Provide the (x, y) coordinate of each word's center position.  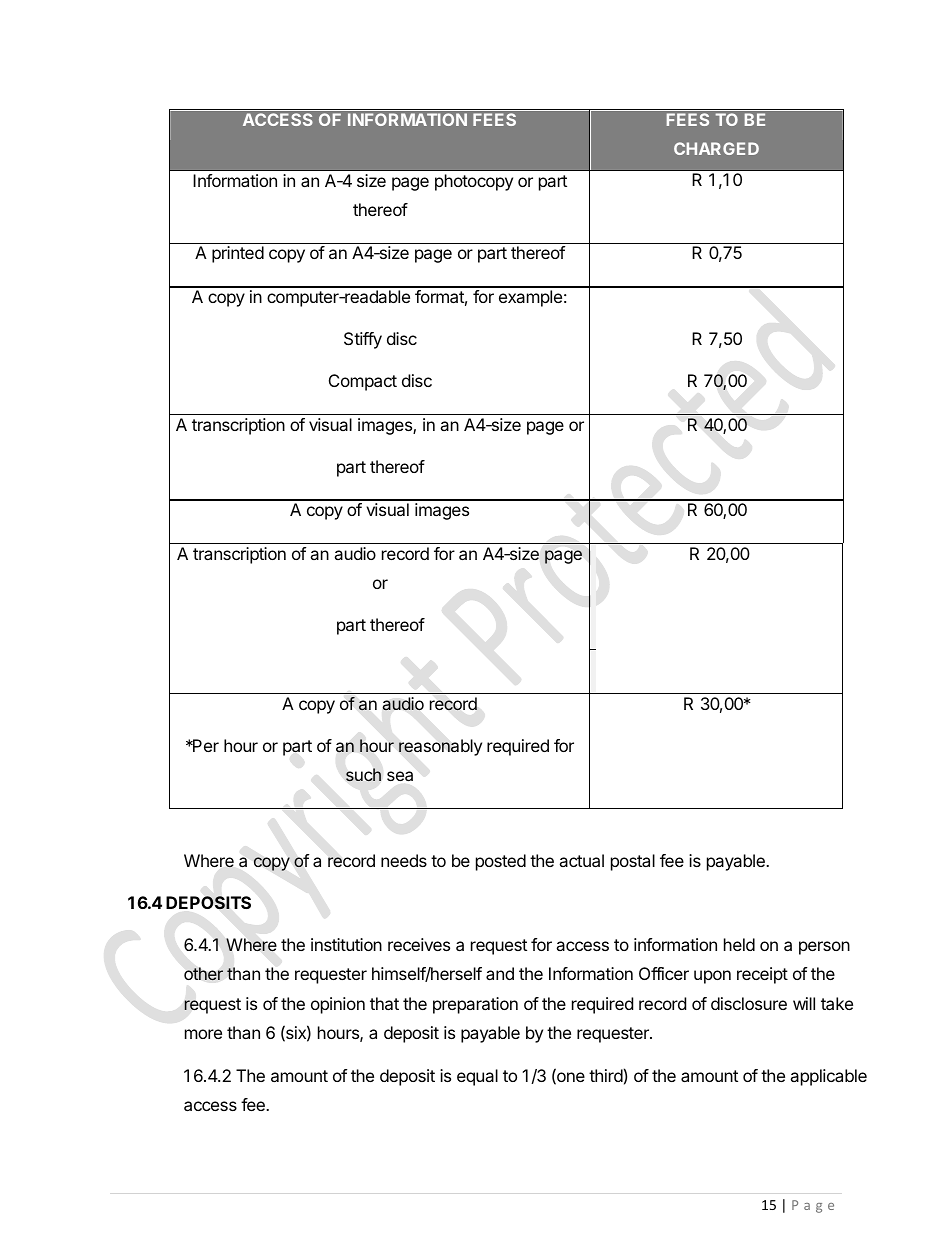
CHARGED (716, 148)
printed (238, 254)
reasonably (440, 747)
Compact (363, 382)
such (363, 774)
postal (633, 862)
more (203, 1034)
